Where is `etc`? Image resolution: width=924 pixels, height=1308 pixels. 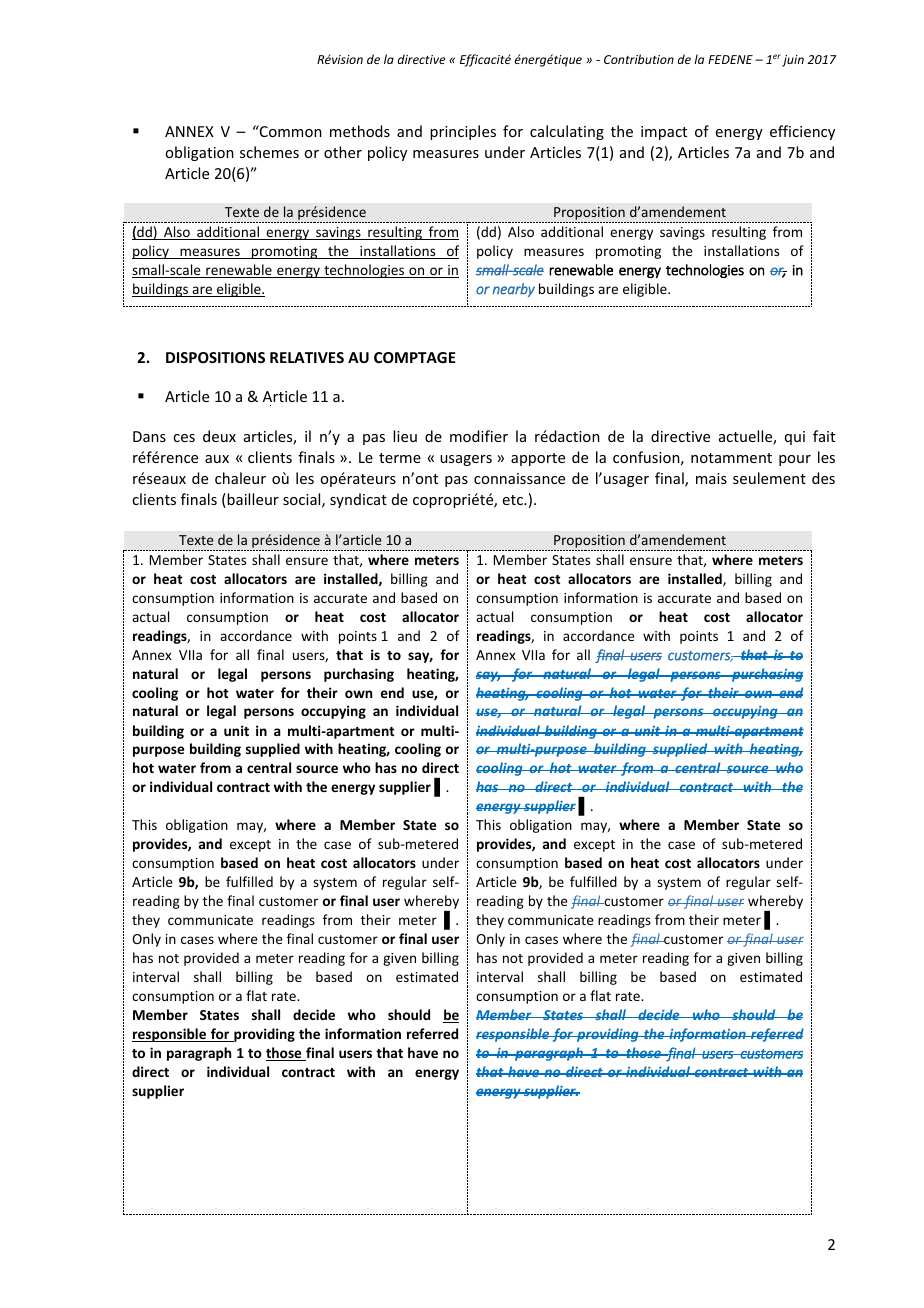
etc is located at coordinates (514, 500).
